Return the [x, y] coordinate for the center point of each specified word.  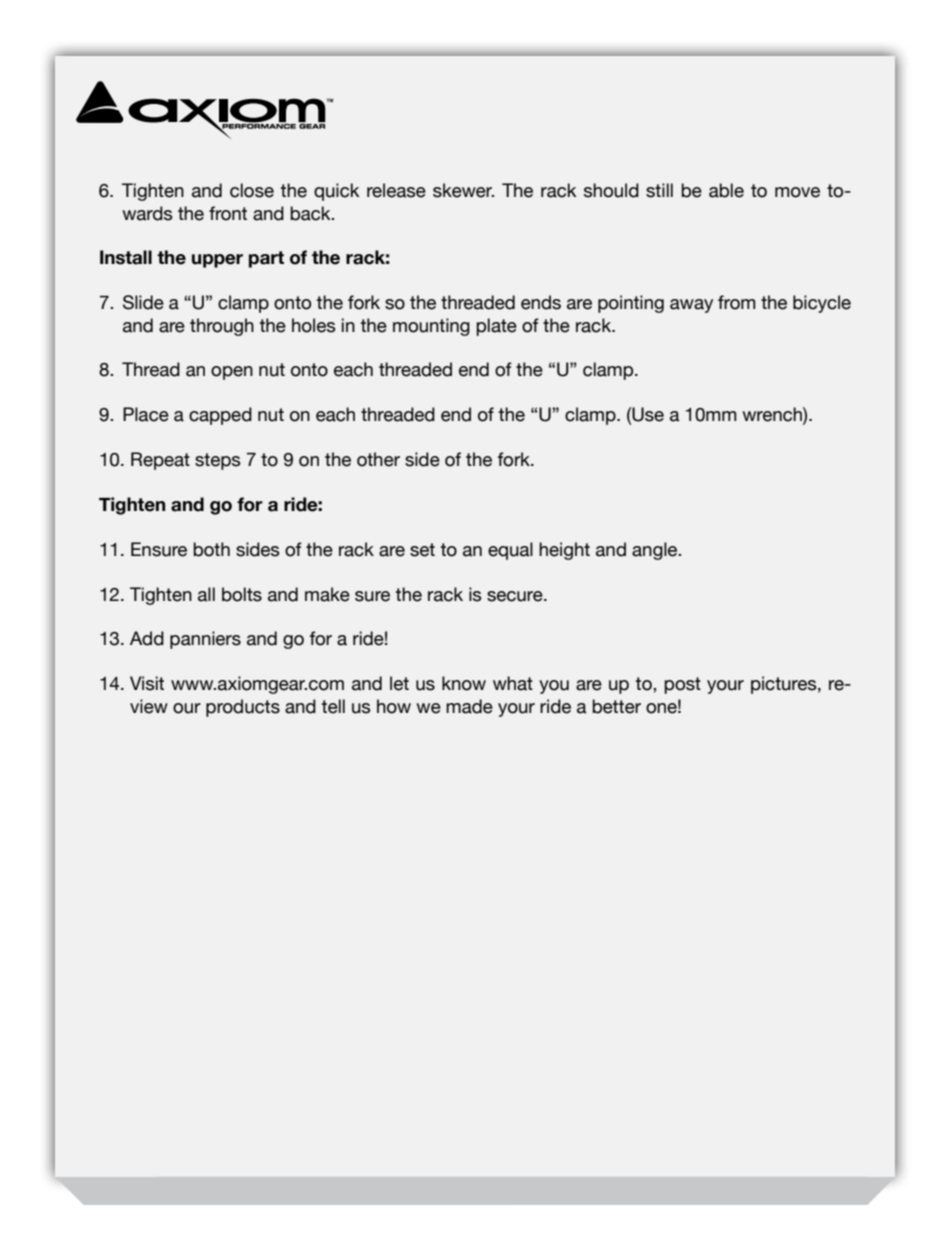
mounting [431, 327]
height [564, 551]
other [378, 459]
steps [217, 461]
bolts [242, 594]
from [736, 302]
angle [656, 551]
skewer [463, 190]
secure [516, 596]
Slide [143, 302]
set [422, 550]
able [726, 190]
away [691, 306]
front [228, 213]
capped [220, 416]
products [243, 708]
